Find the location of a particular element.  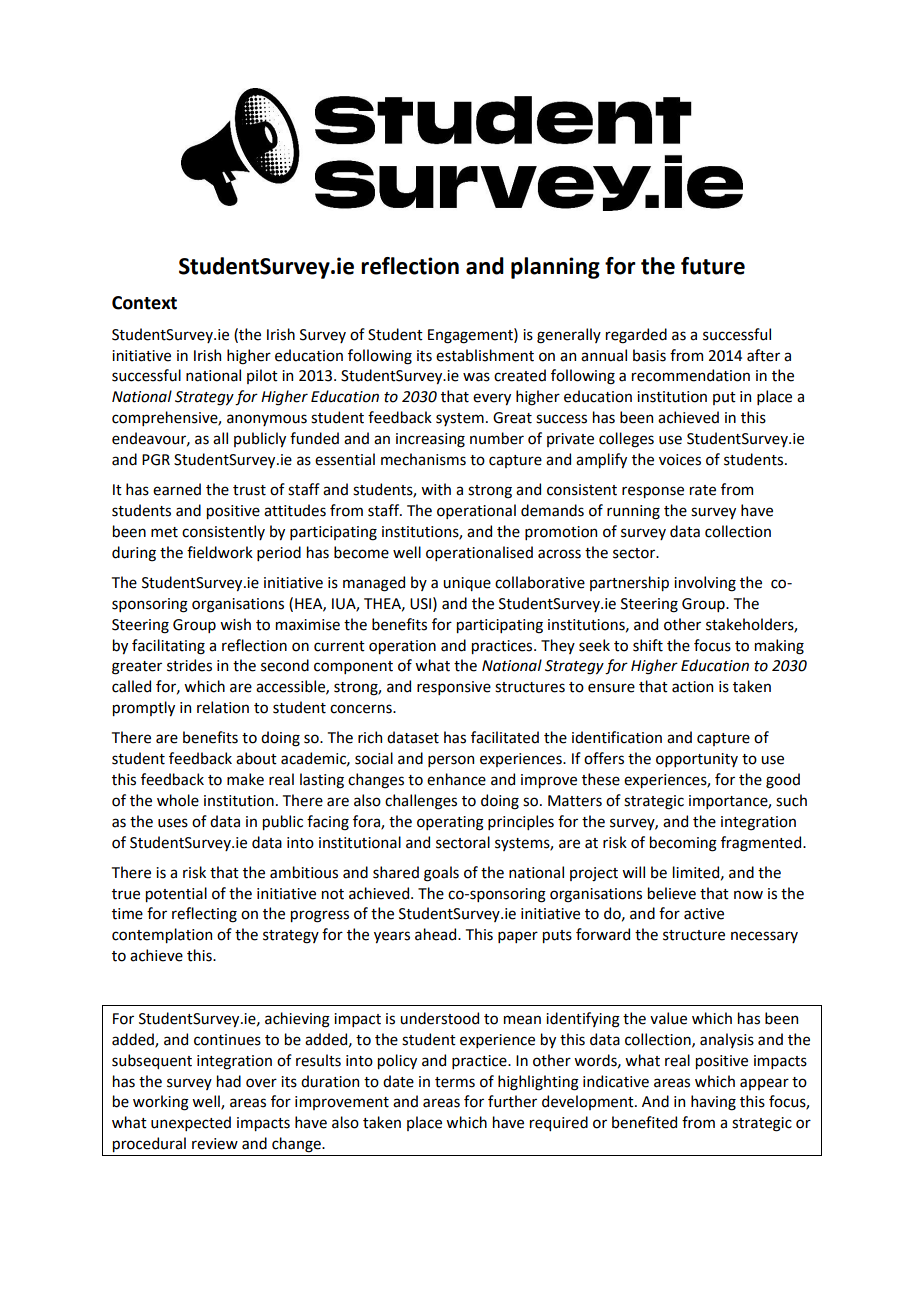

action is located at coordinates (692, 687).
